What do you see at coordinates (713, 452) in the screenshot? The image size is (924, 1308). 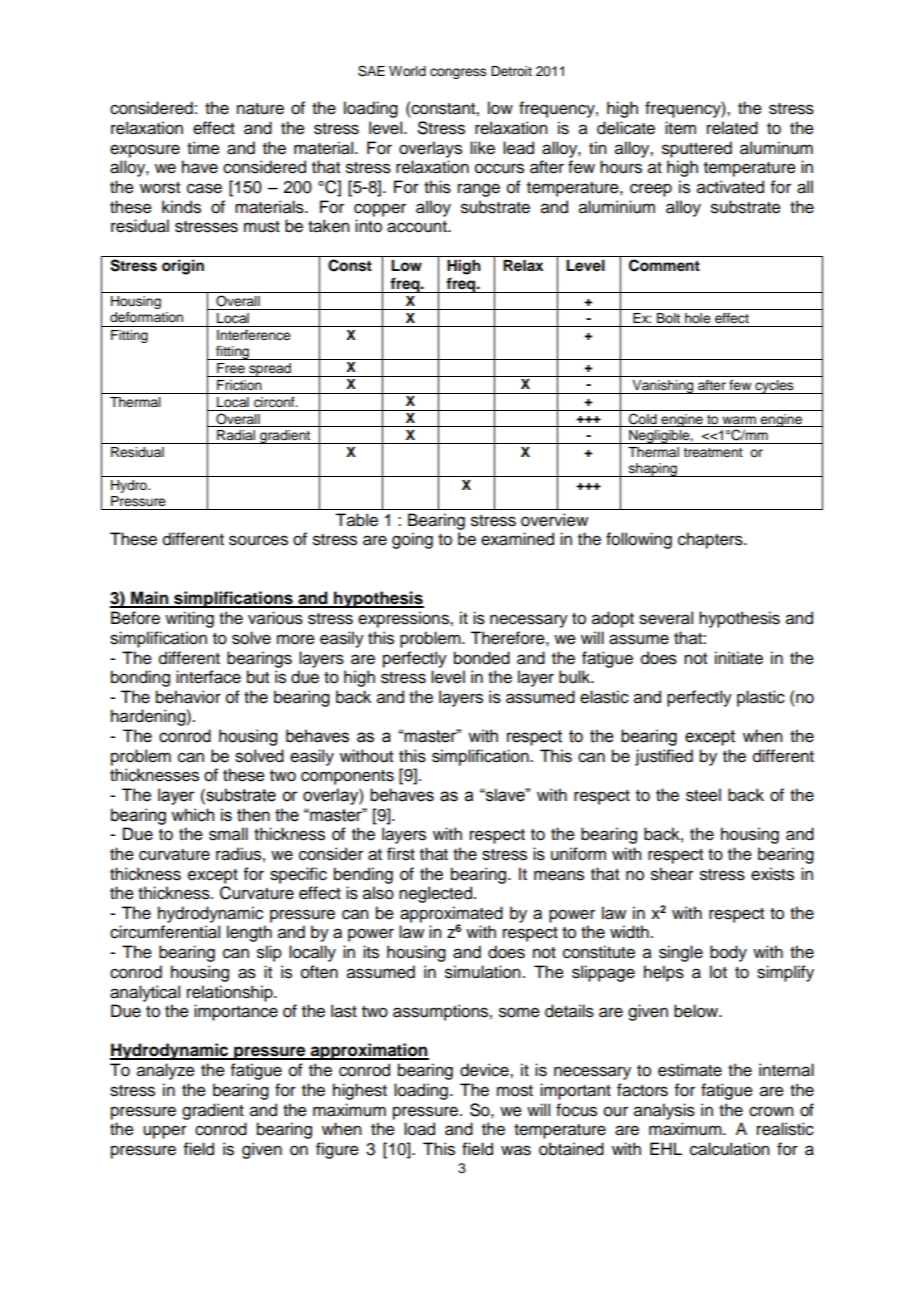 I see `treatment` at bounding box center [713, 452].
